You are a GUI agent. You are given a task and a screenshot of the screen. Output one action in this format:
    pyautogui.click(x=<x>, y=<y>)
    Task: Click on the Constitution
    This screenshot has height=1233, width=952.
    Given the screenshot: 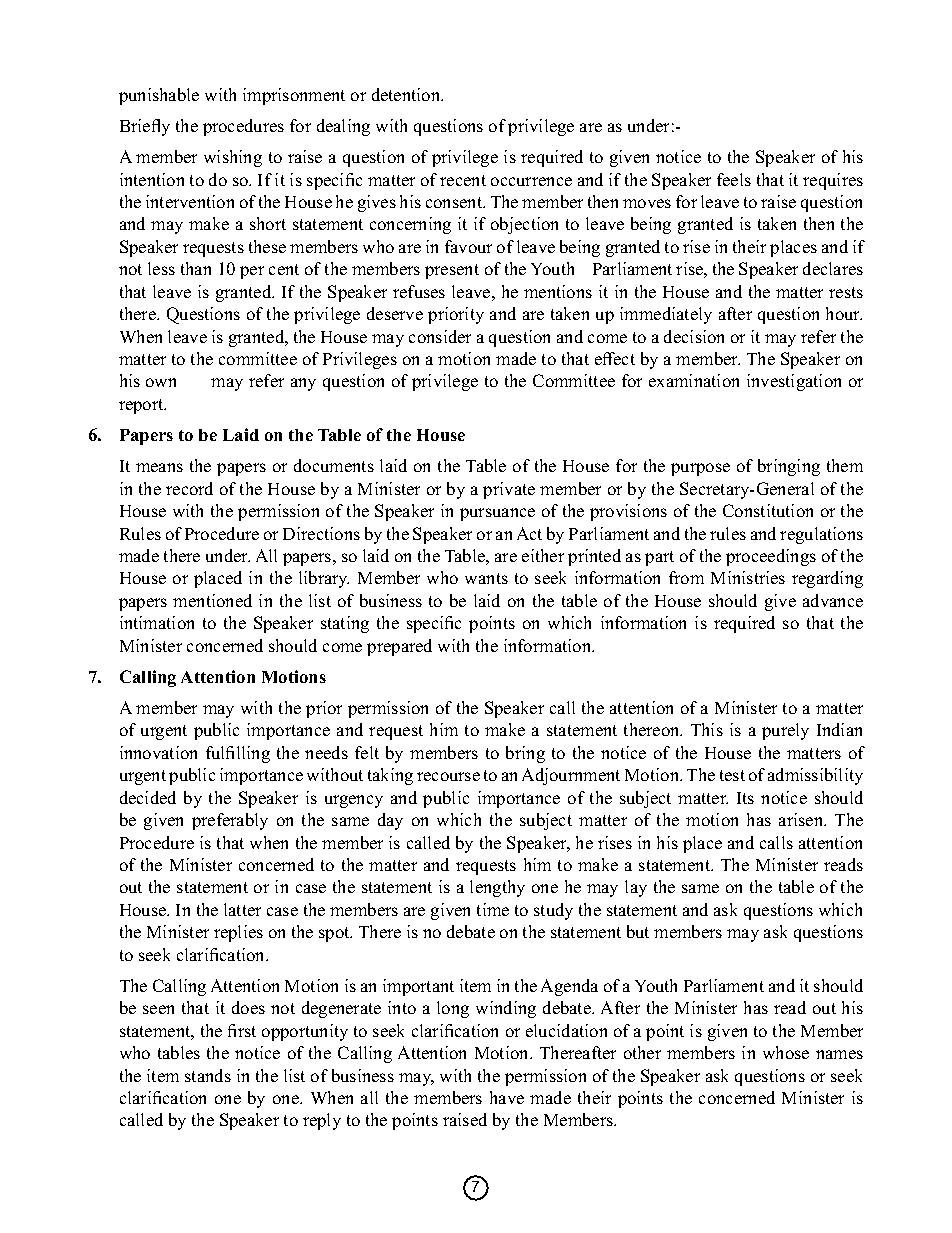 What is the action you would take?
    pyautogui.click(x=768, y=510)
